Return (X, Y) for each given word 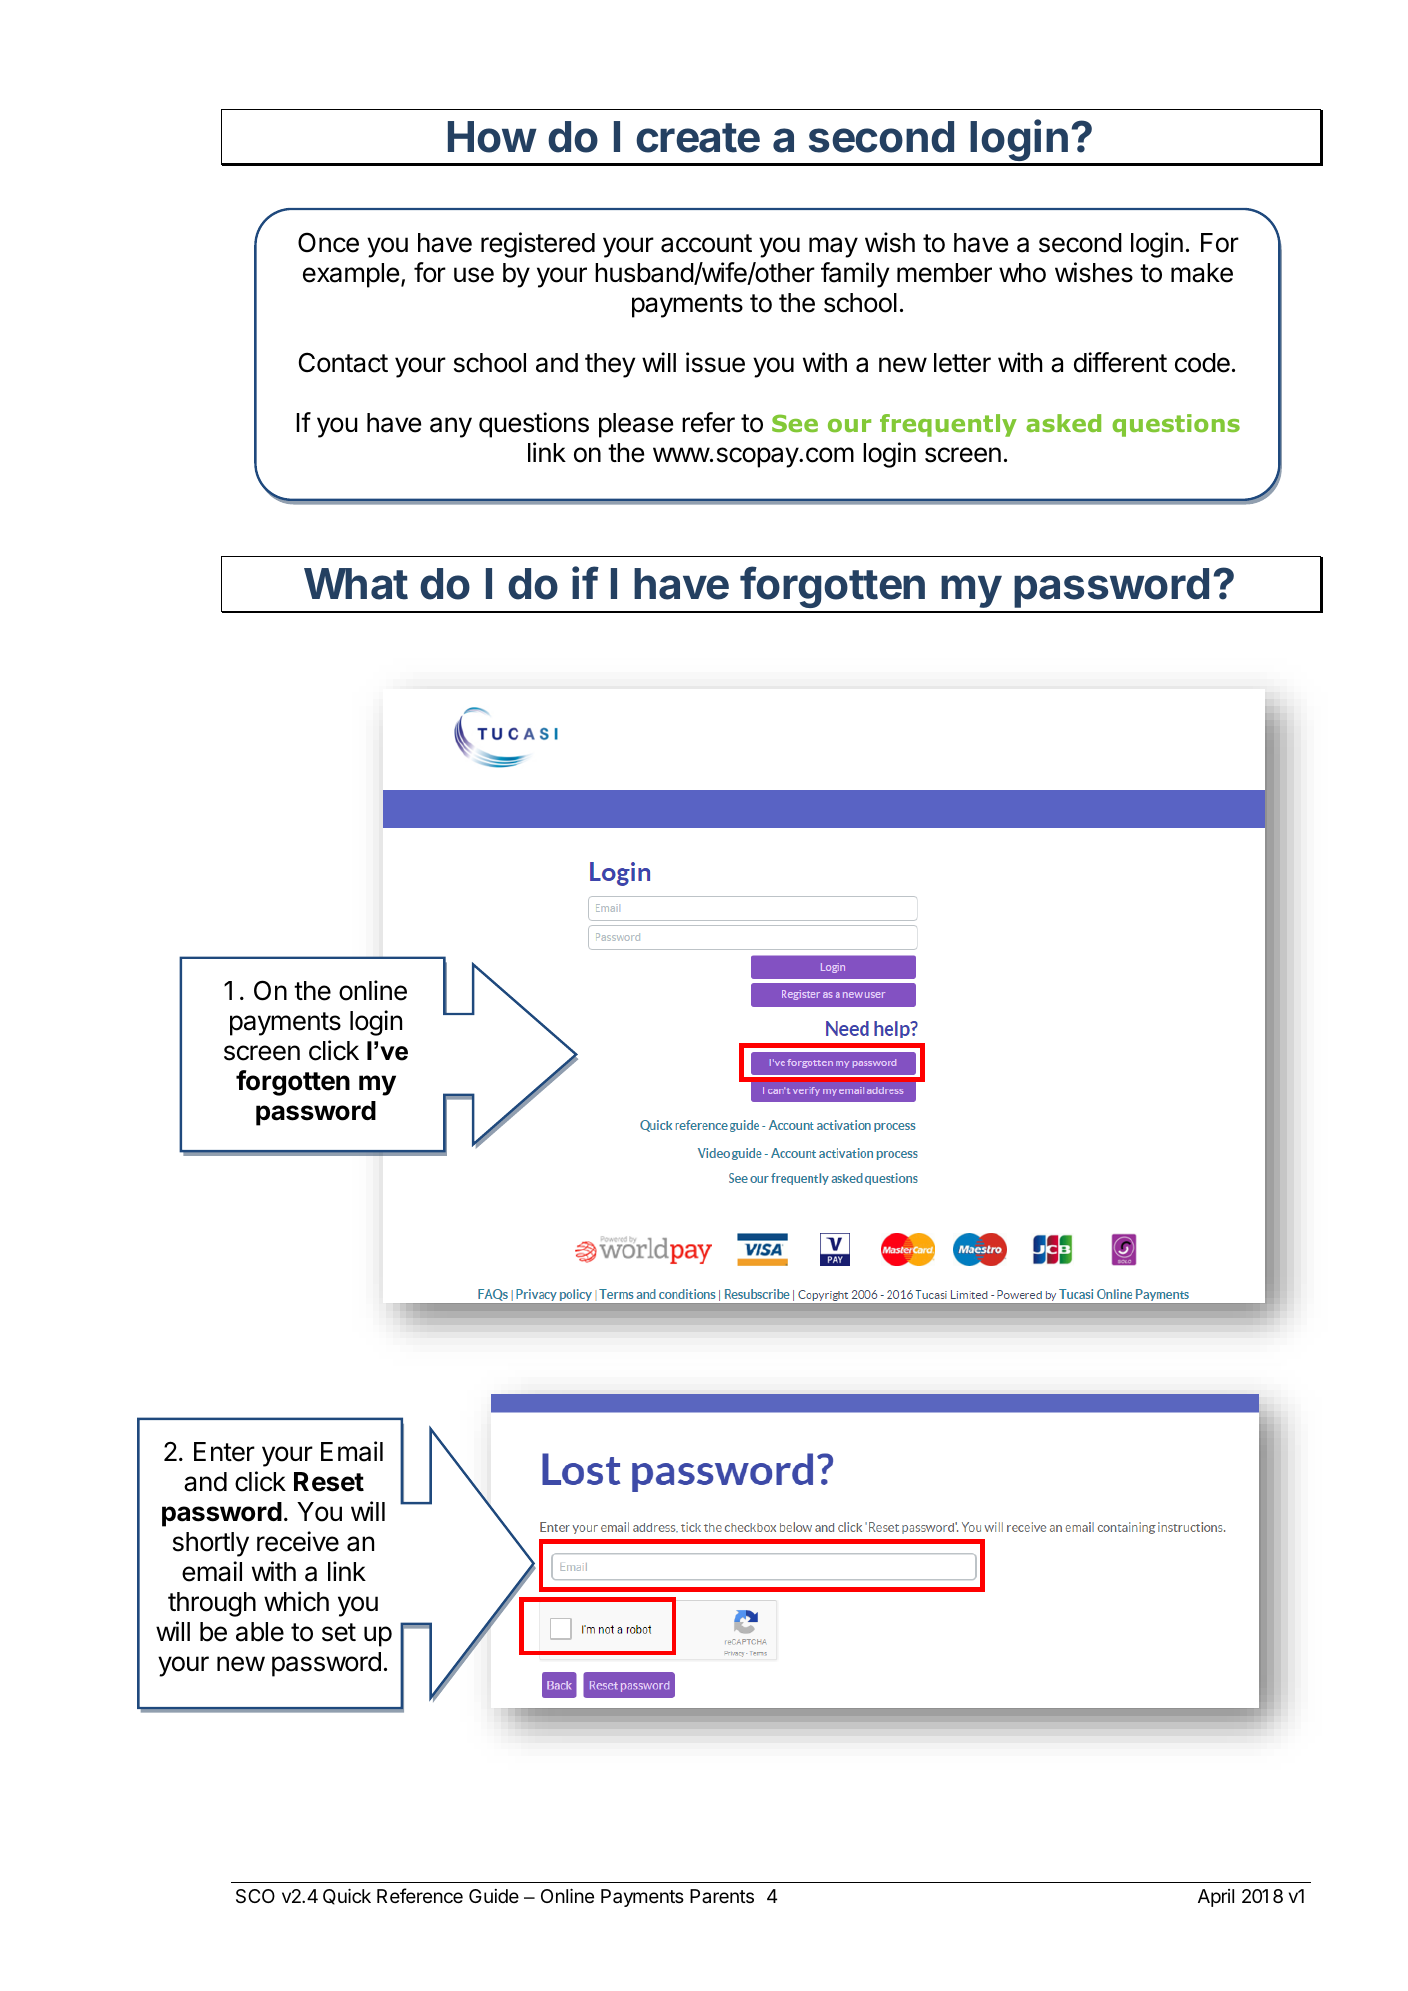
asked (1063, 423)
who (1022, 273)
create (698, 138)
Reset (329, 1482)
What (356, 584)
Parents (722, 1896)
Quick (347, 1896)
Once (328, 242)
